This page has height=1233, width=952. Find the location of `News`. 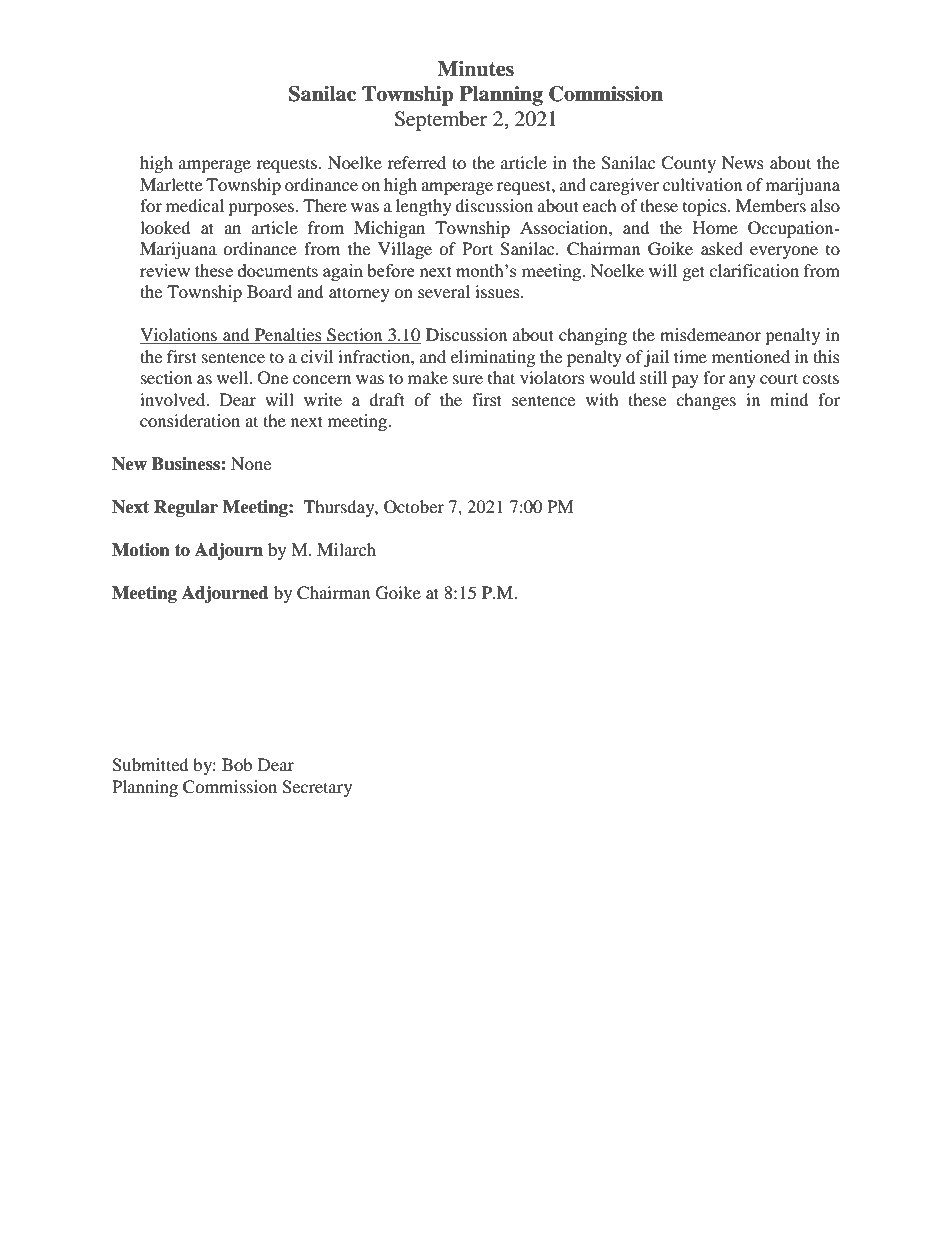

News is located at coordinates (743, 162).
